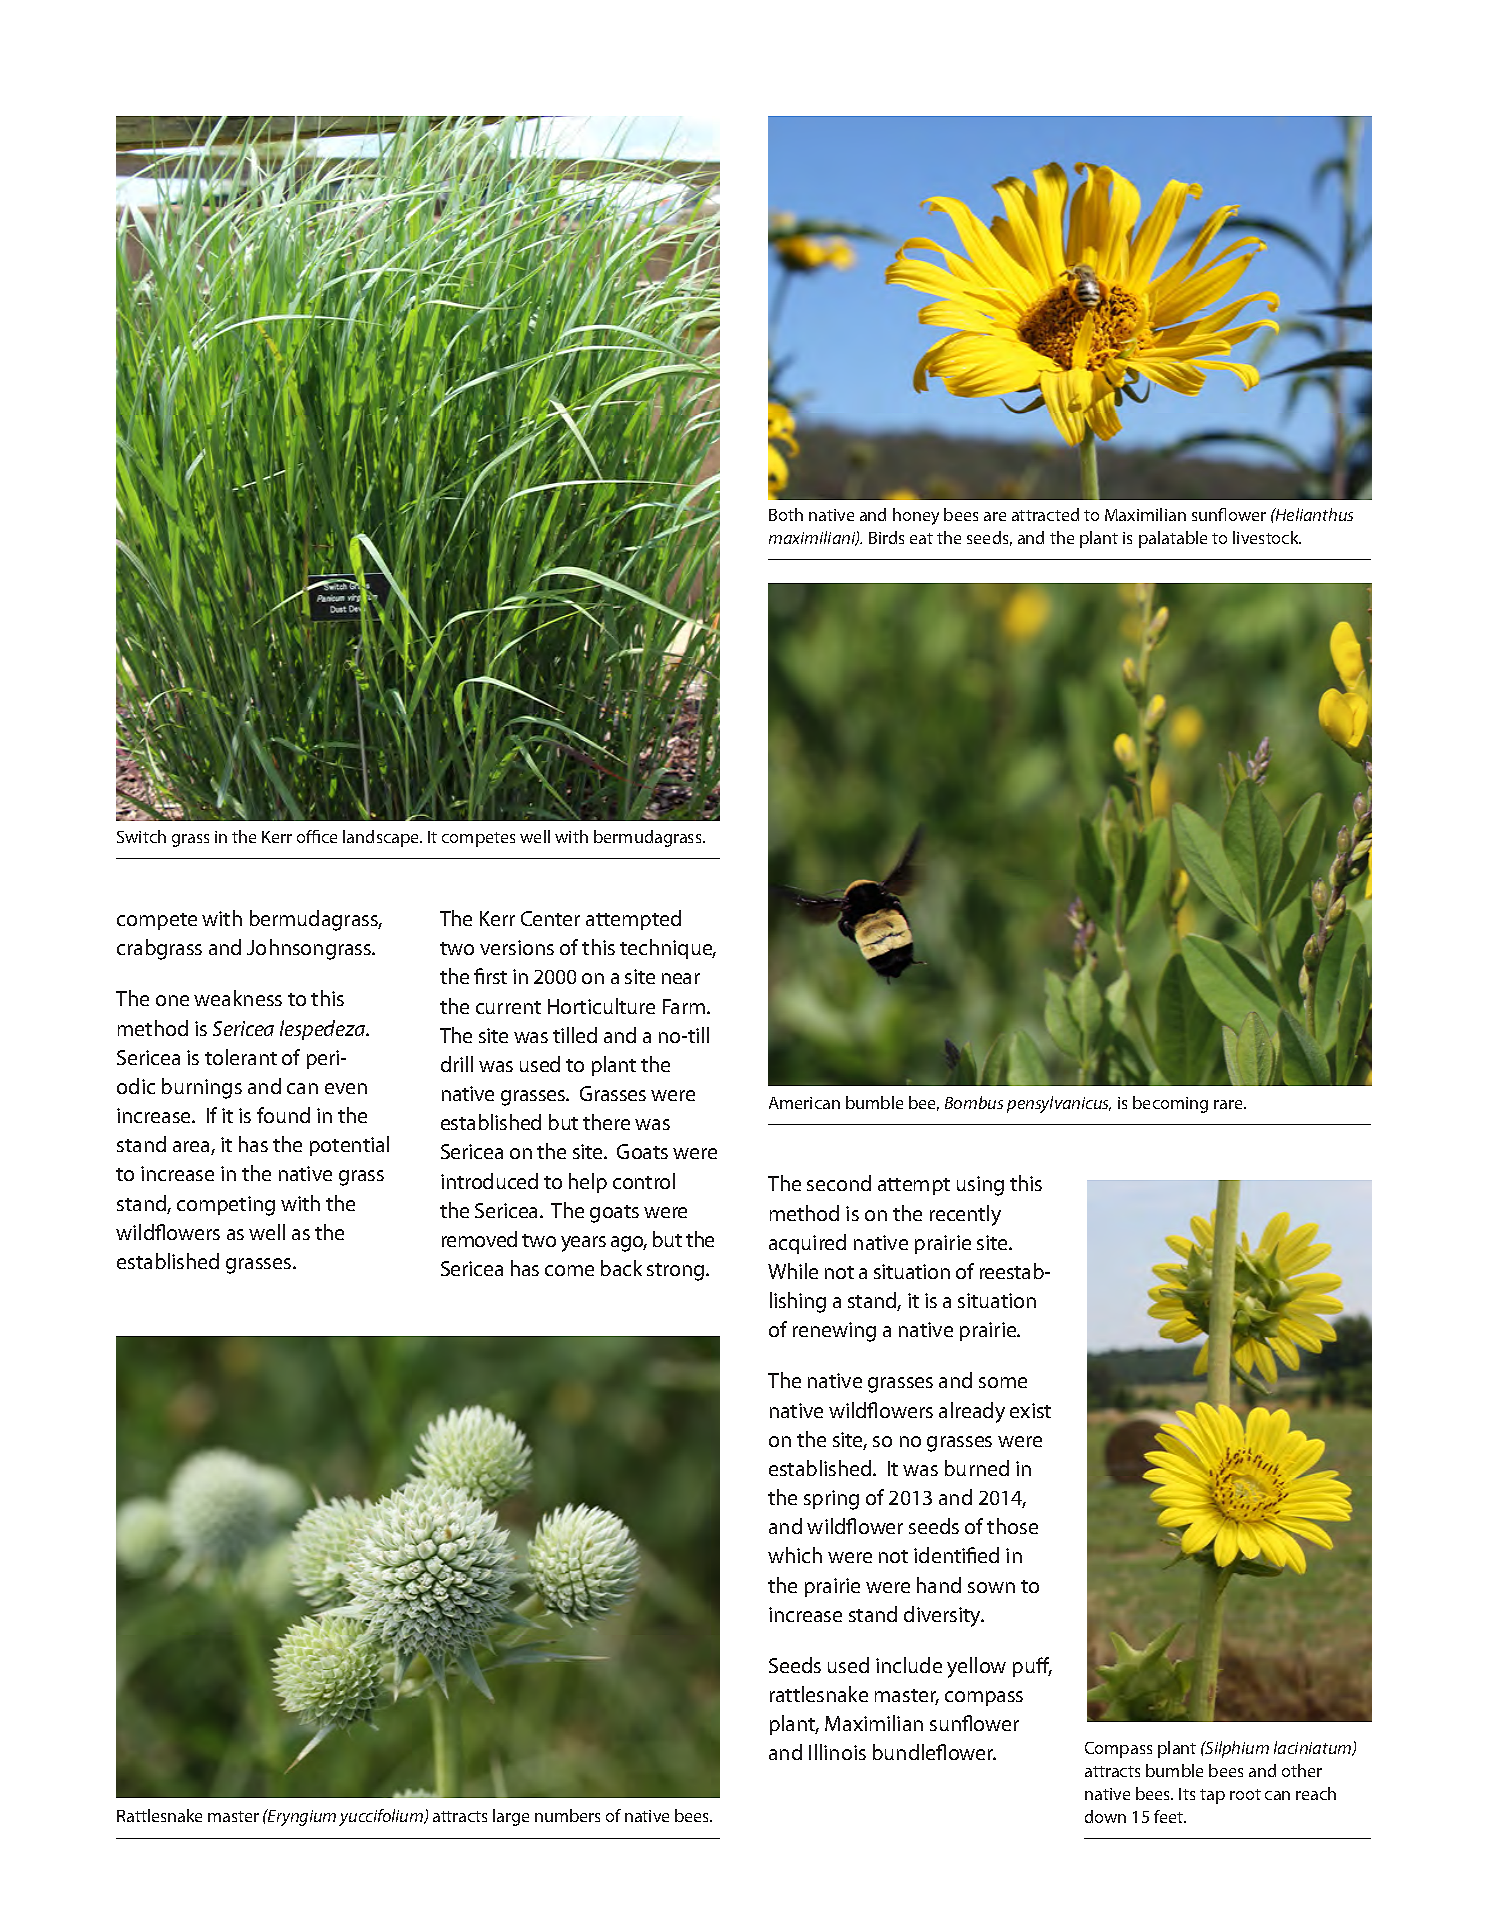  I want to click on large, so click(511, 1817).
